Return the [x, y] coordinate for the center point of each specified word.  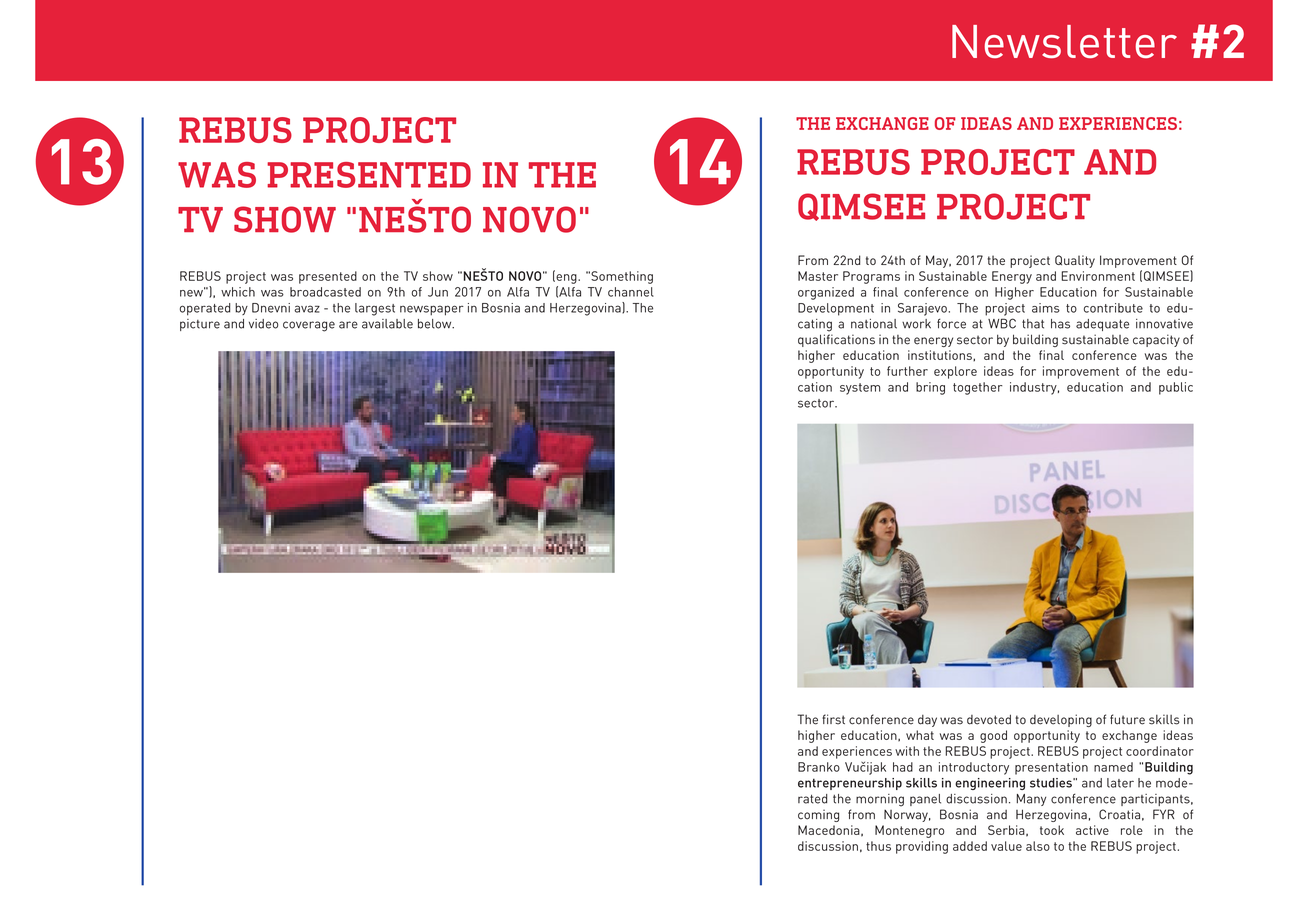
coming [818, 815]
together [977, 388]
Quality [1075, 261]
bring [930, 388]
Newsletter [1064, 41]
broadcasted [325, 292]
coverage [309, 326]
